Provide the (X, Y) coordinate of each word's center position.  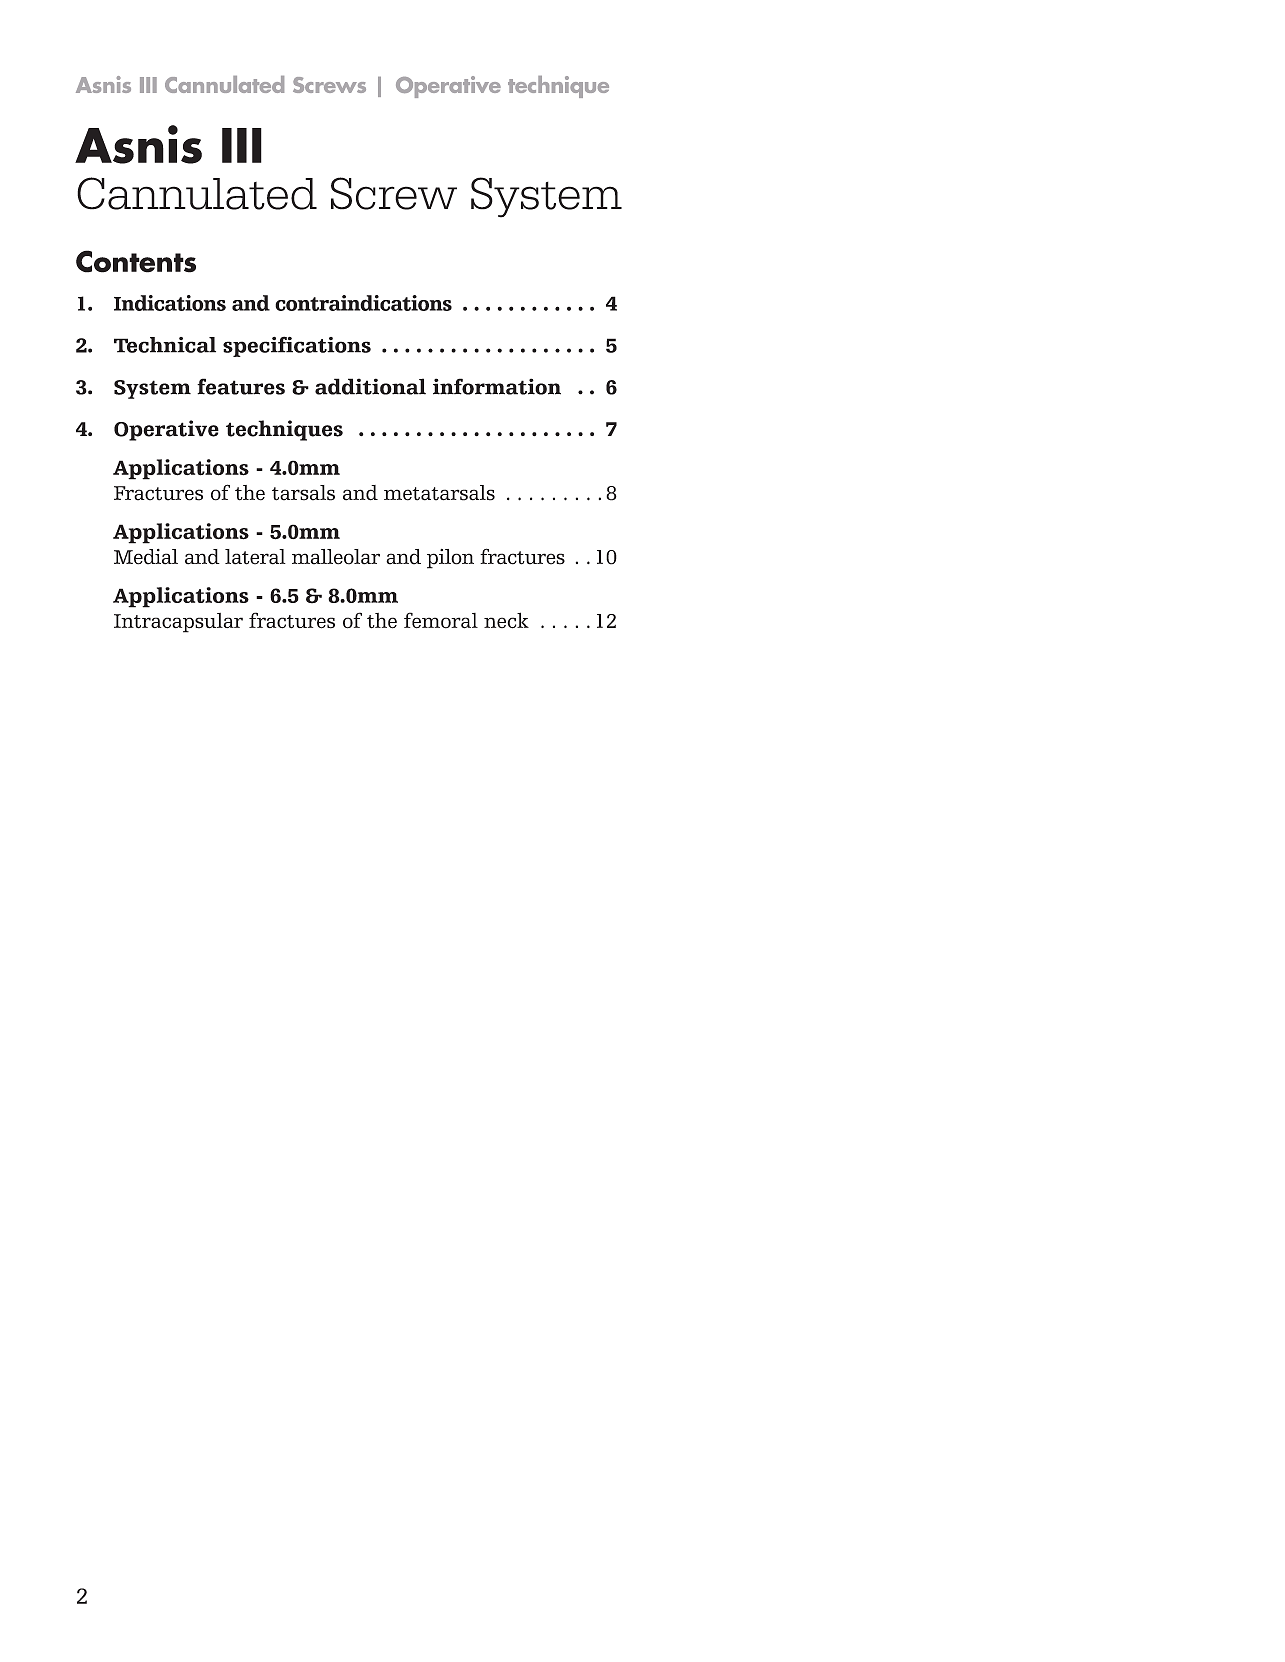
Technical (165, 345)
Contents (136, 261)
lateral (255, 557)
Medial (146, 557)
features (241, 386)
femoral (441, 620)
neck (506, 620)
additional (370, 386)
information (497, 386)
